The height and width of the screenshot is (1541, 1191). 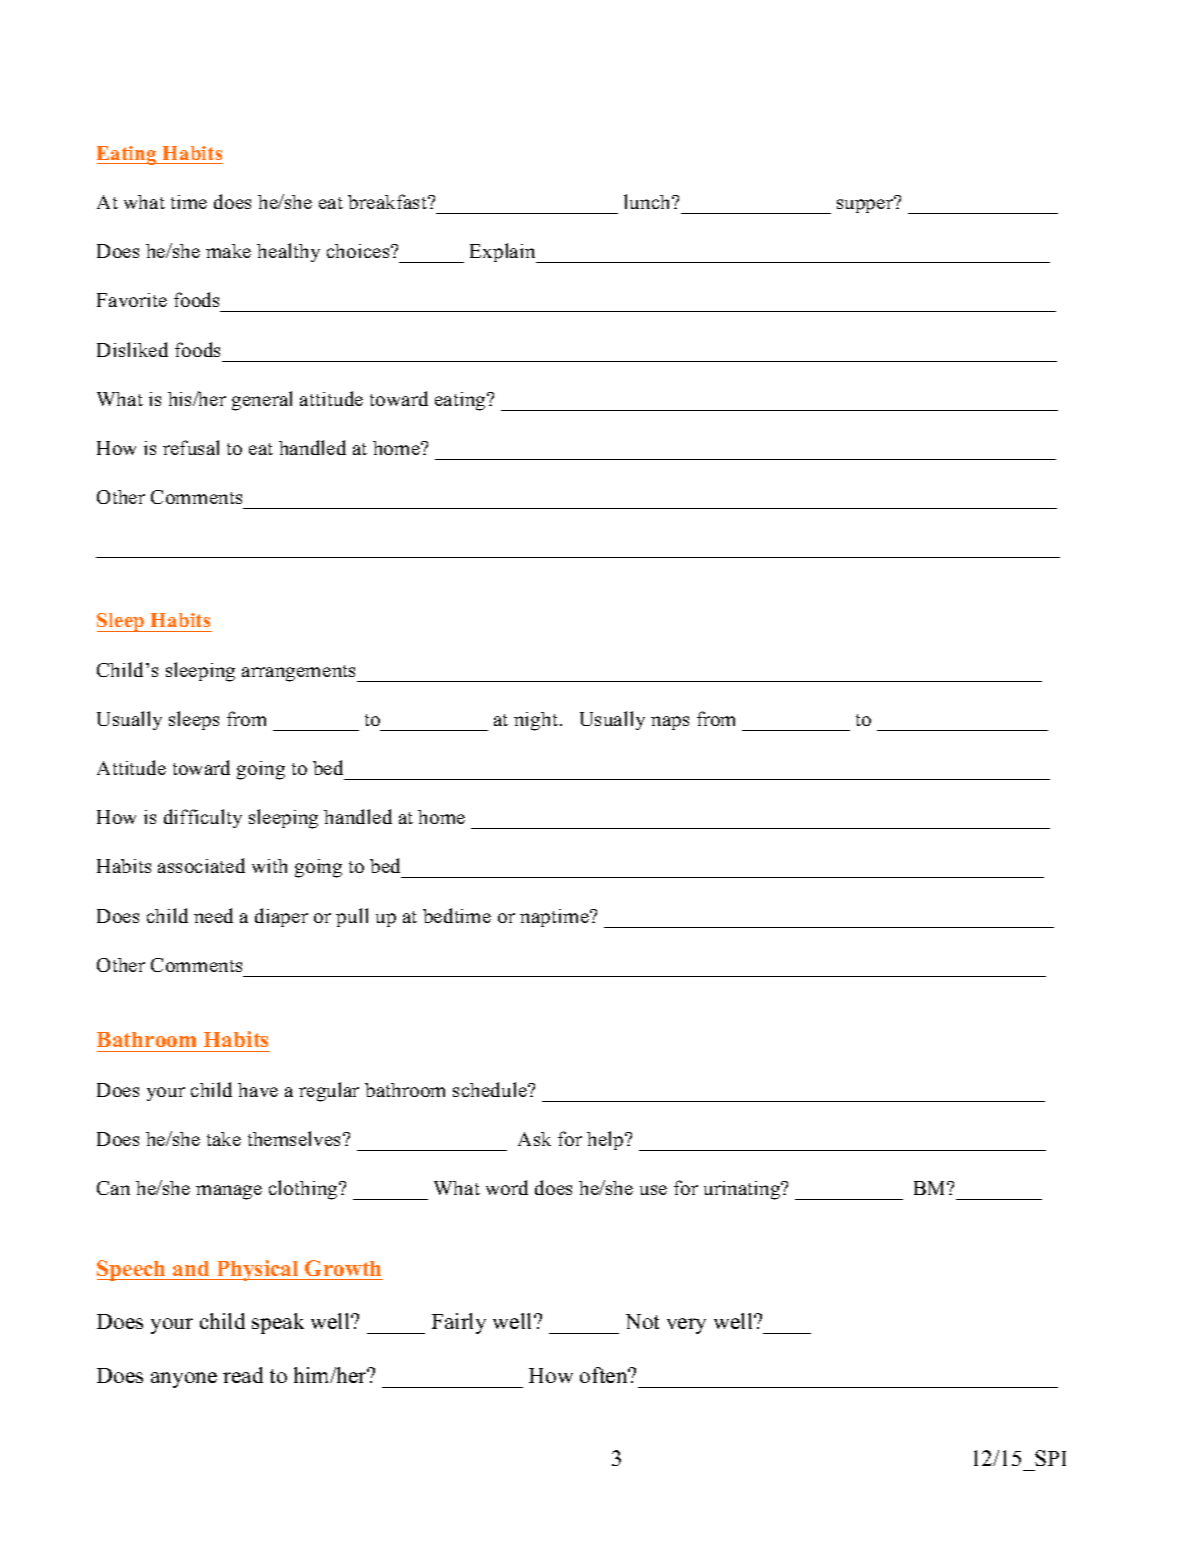 What do you see at coordinates (228, 251) in the screenshot?
I see `make` at bounding box center [228, 251].
